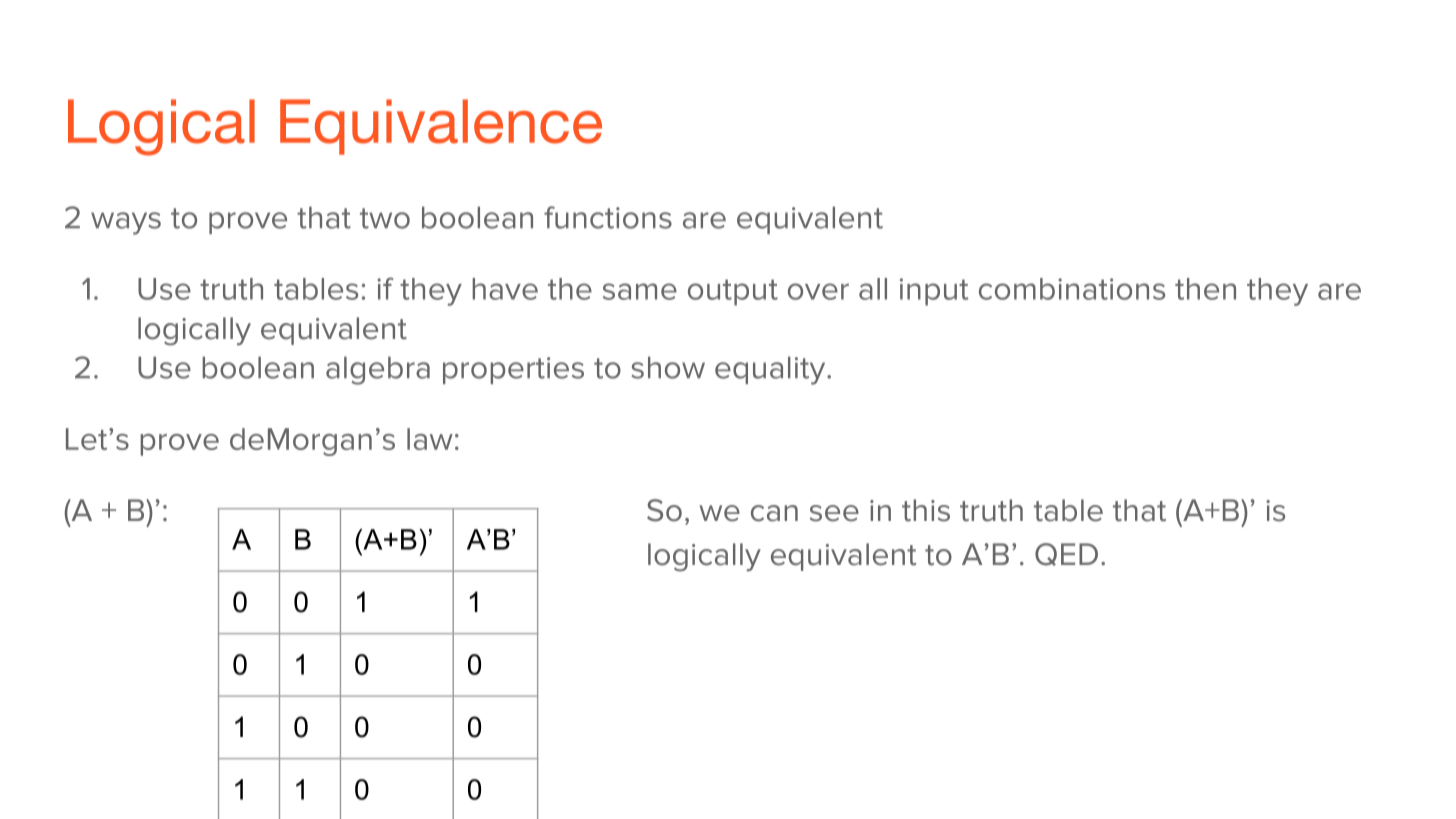 The height and width of the page is (819, 1456). I want to click on same, so click(640, 291).
